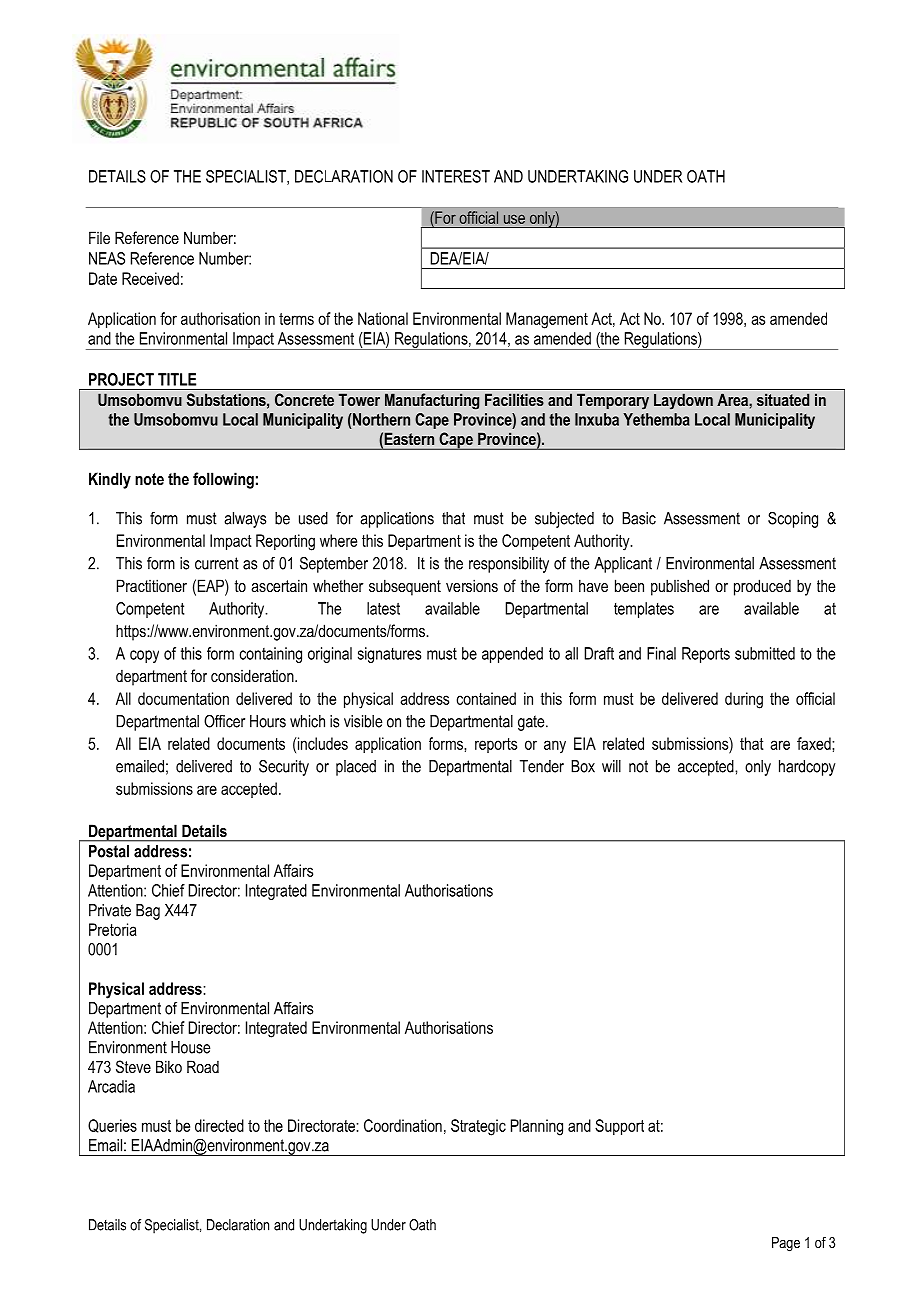 This screenshot has width=924, height=1307. Describe the element at coordinates (219, 1125) in the screenshot. I see `directed` at that location.
